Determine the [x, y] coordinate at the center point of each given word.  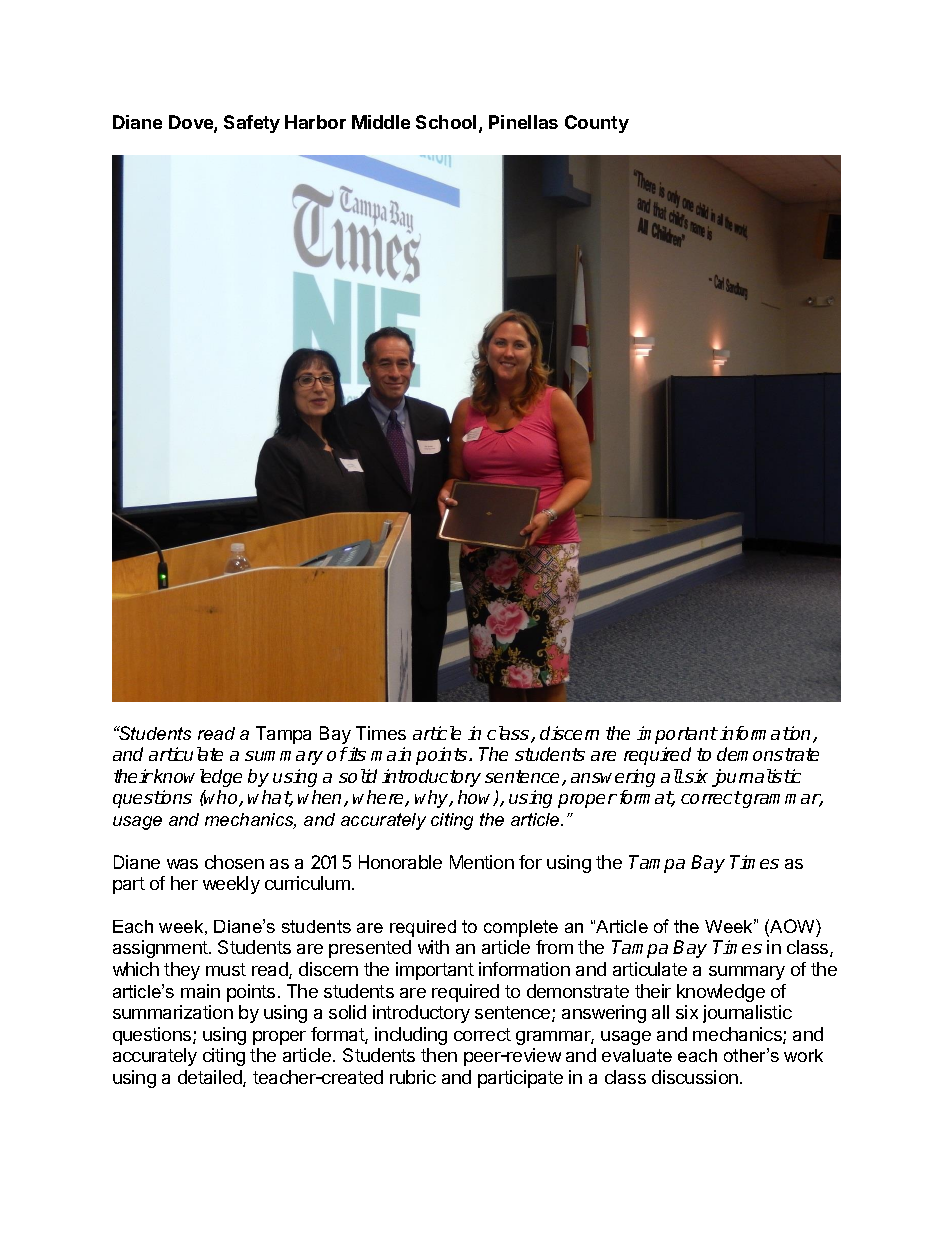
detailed [211, 1078]
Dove [192, 123]
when [321, 798]
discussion [695, 1077]
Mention [482, 862]
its [356, 754]
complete [521, 928]
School [446, 122]
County [597, 124]
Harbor [315, 122]
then [439, 1055]
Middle [381, 122]
